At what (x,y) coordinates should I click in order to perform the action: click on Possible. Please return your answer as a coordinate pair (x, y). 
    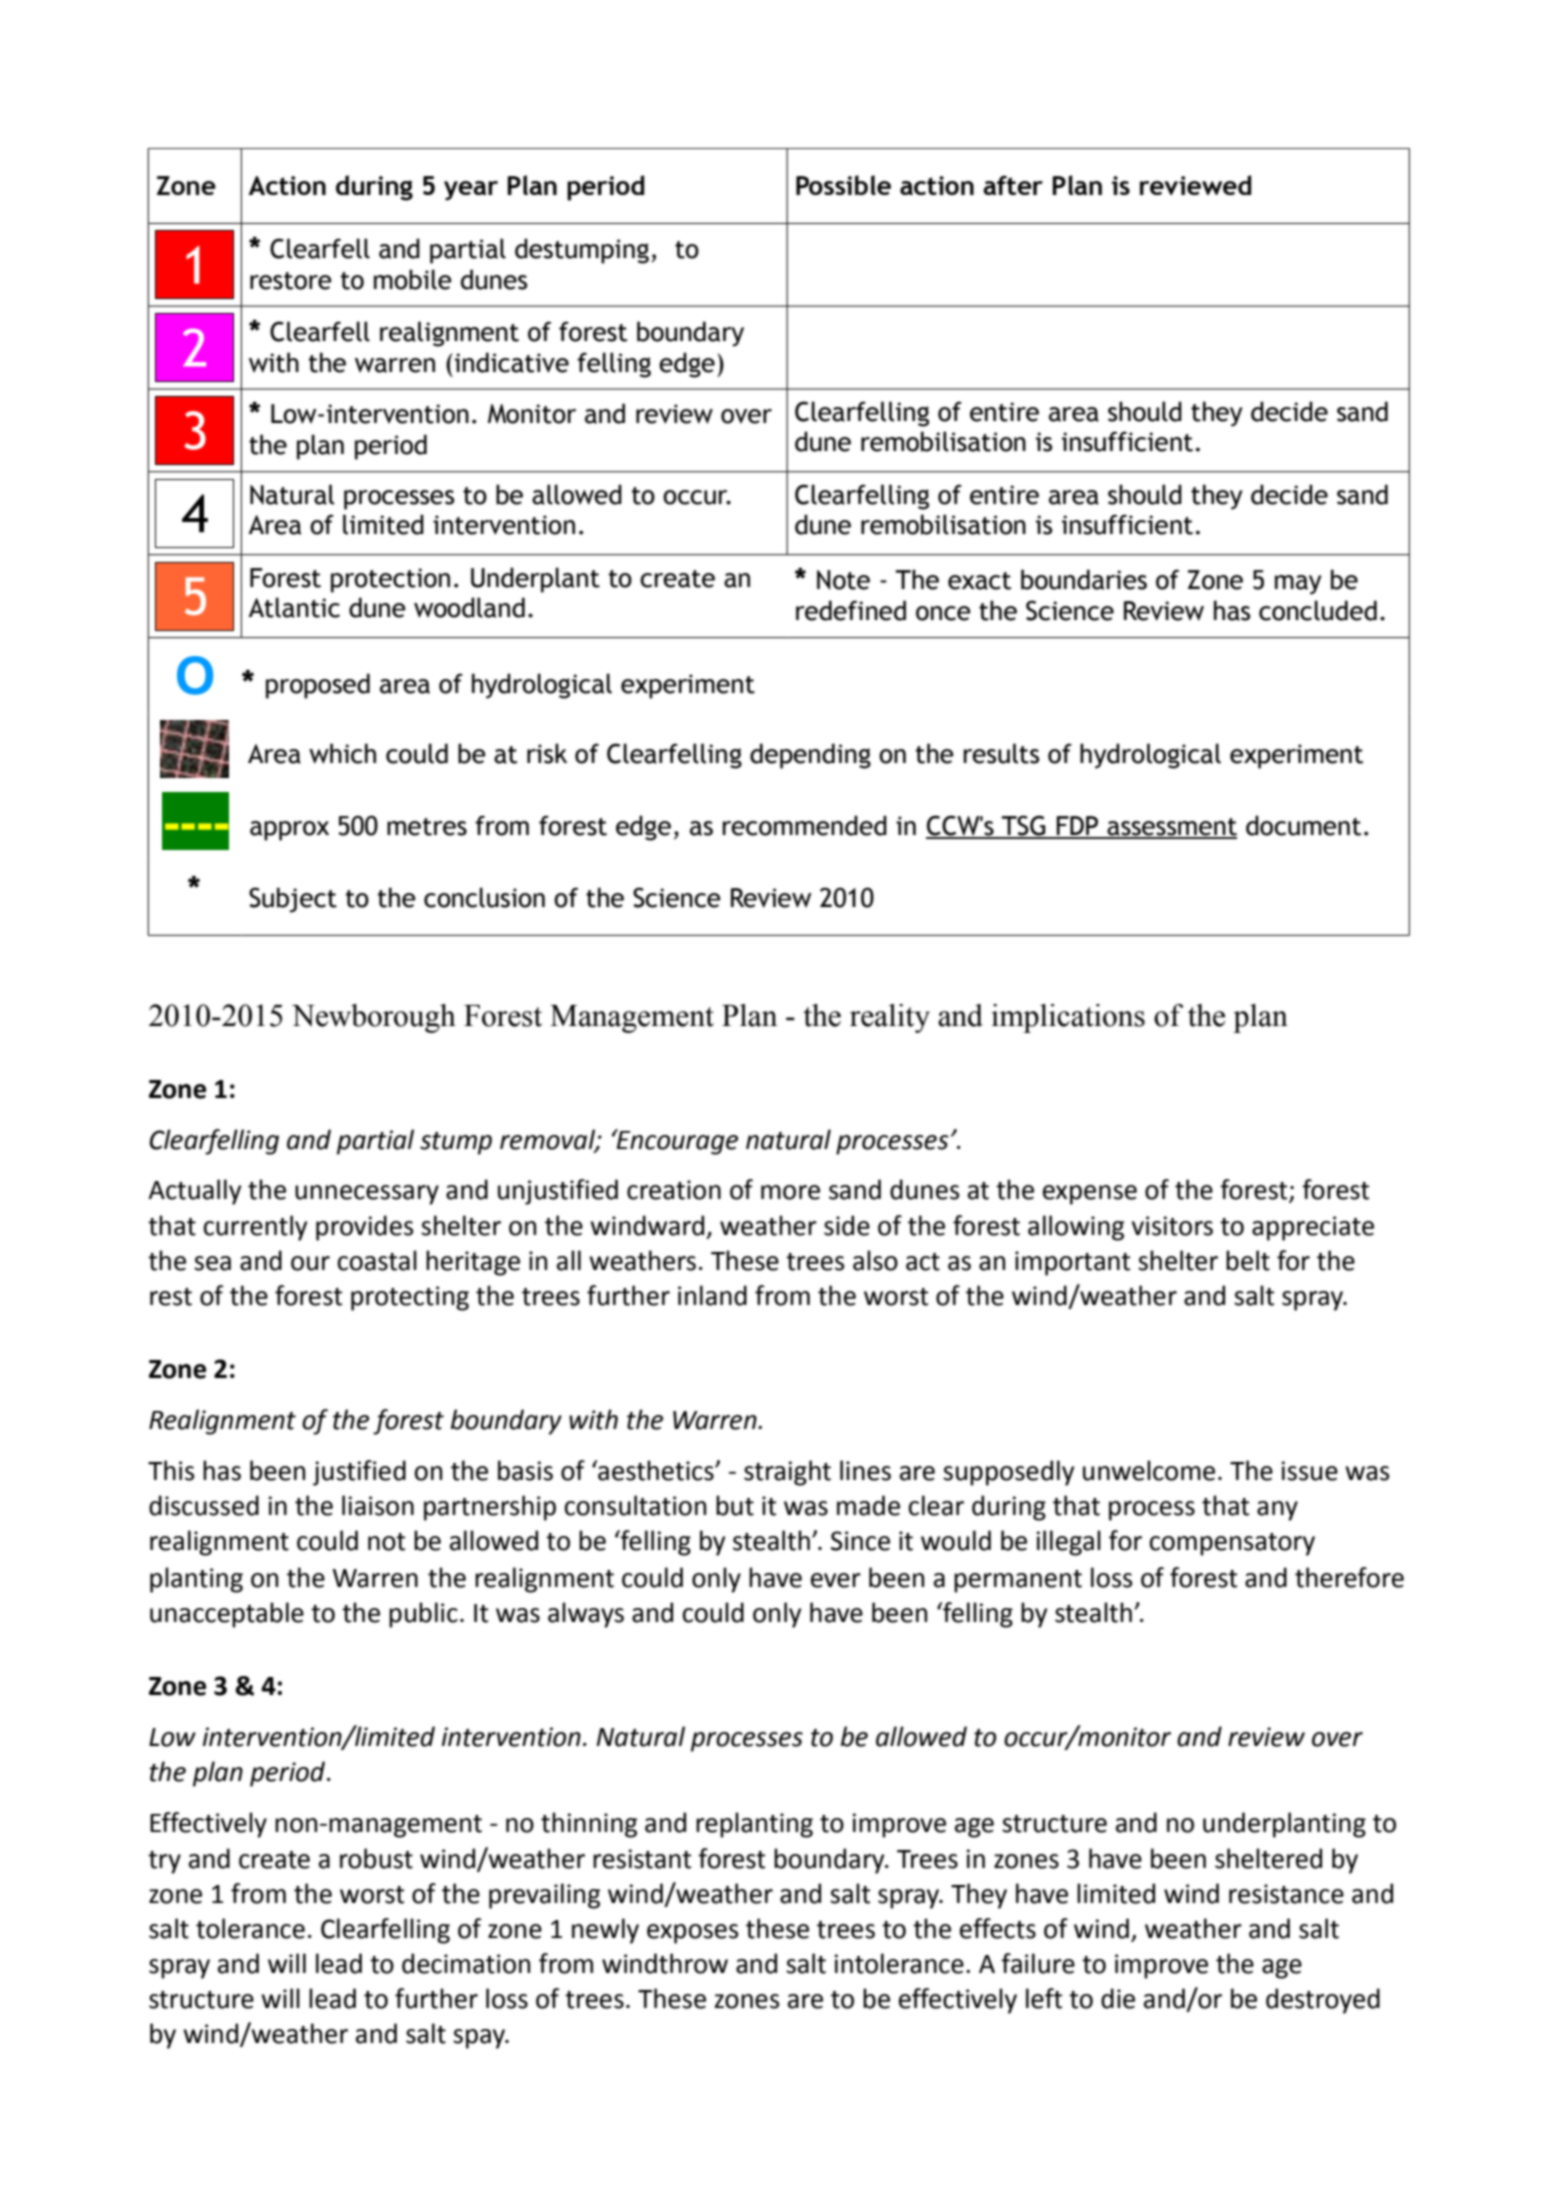
    Looking at the image, I should click on (843, 185).
